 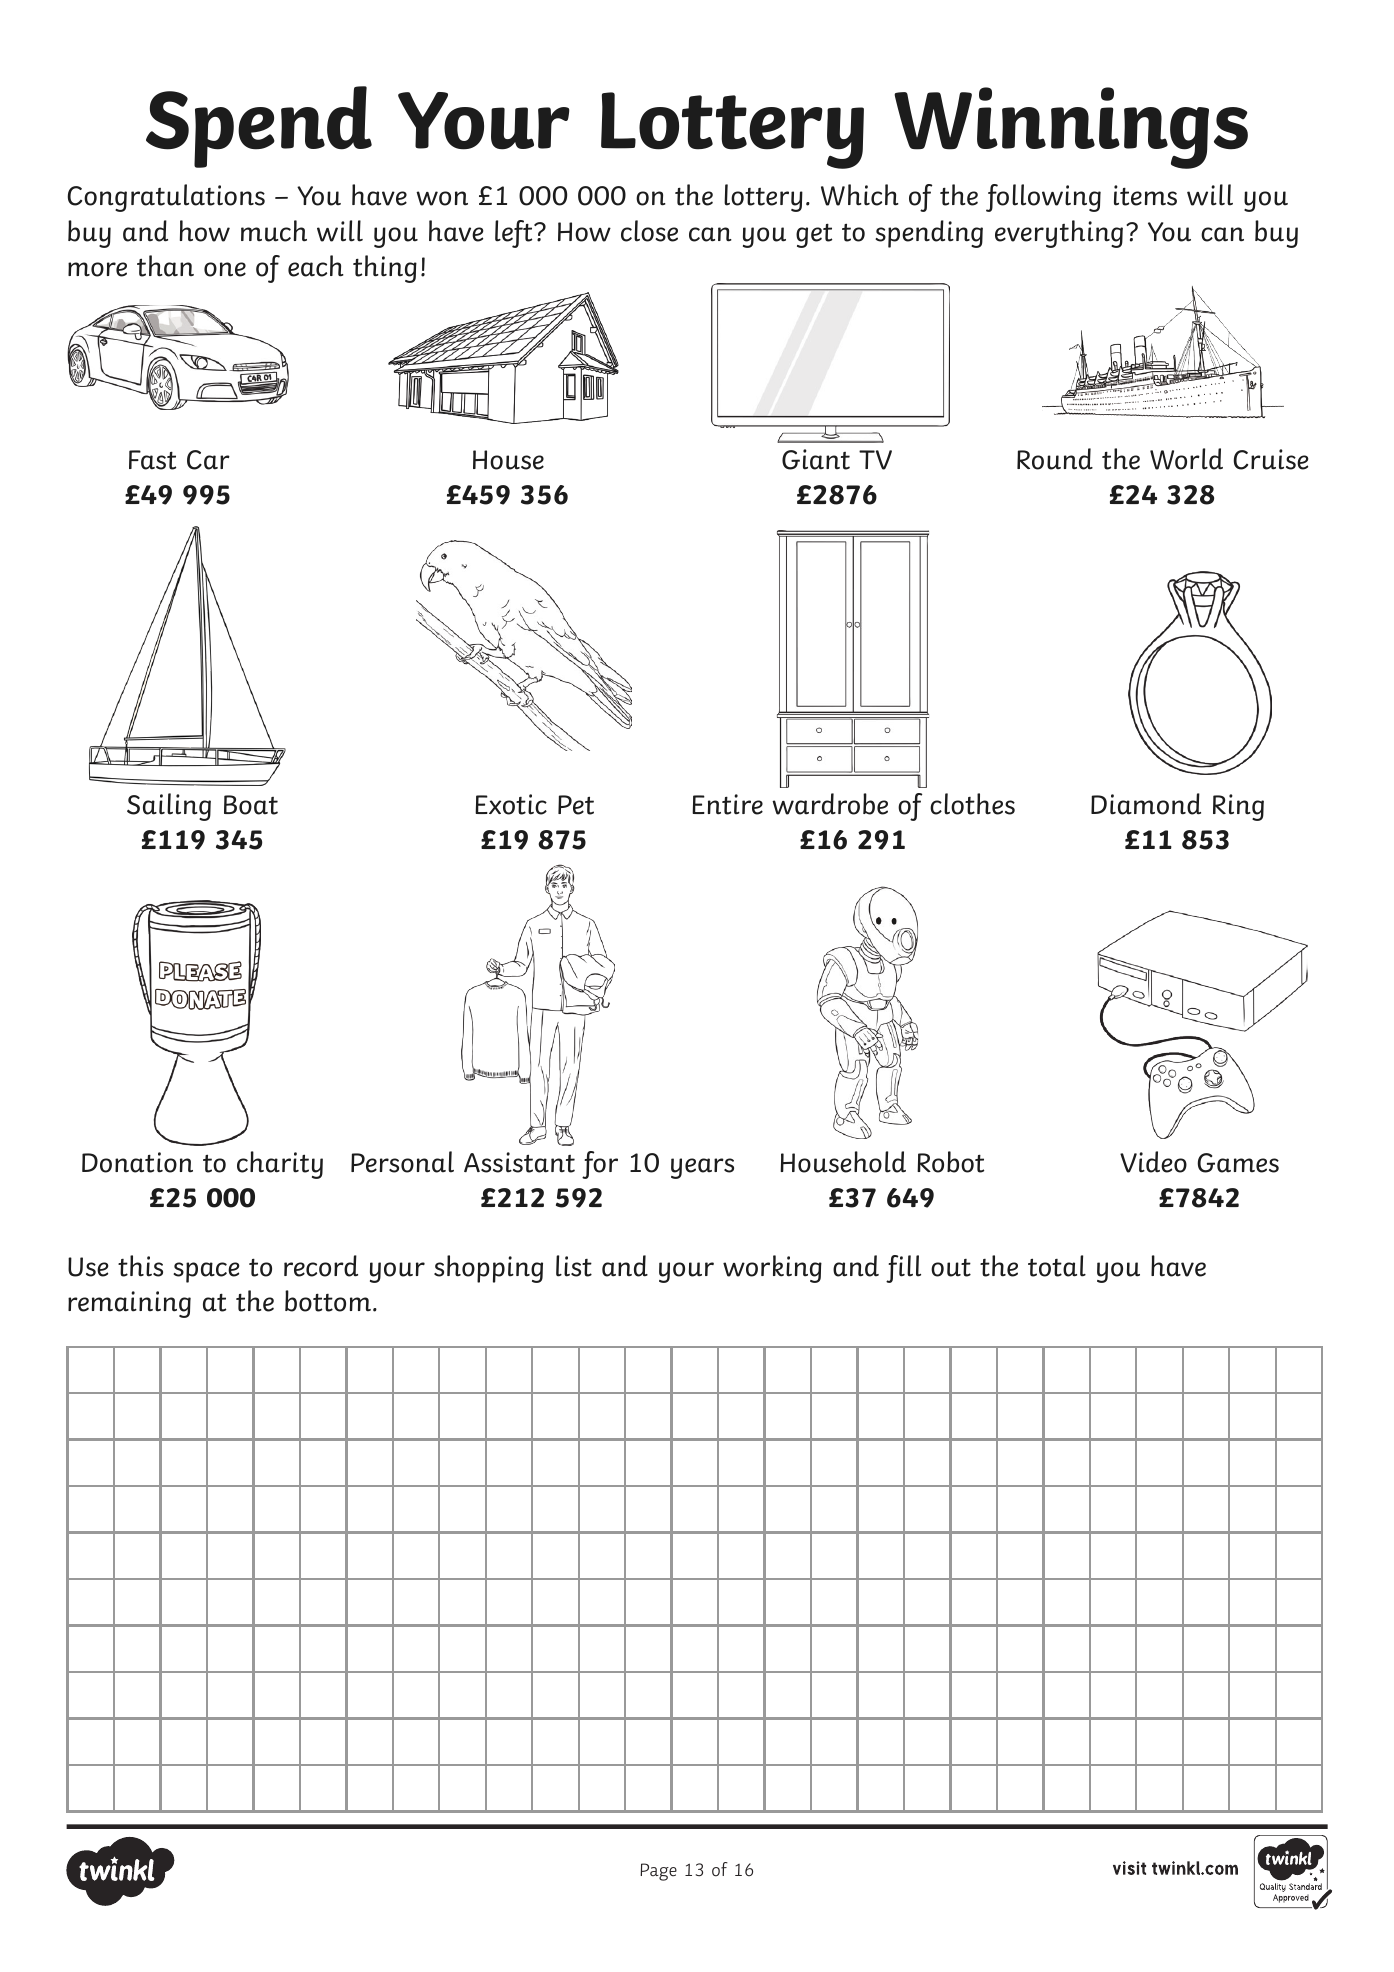 I want to click on total, so click(x=1057, y=1266).
